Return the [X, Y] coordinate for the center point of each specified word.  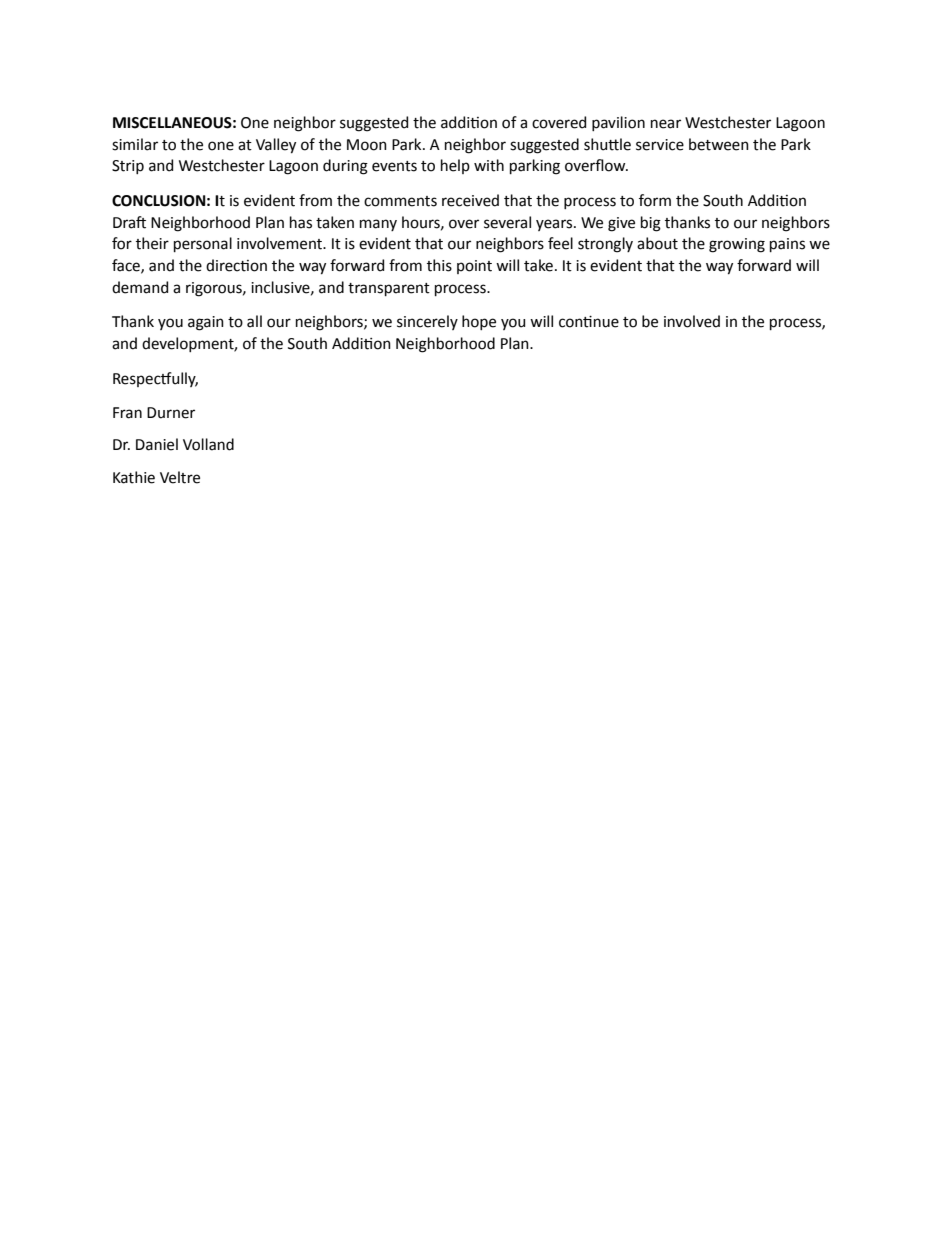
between [719, 144]
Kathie [134, 477]
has [301, 222]
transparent [389, 289]
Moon [367, 145]
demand [140, 287]
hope [479, 322]
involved [692, 321]
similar [135, 144]
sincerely [427, 322]
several [507, 222]
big [651, 224]
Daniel [157, 444]
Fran [127, 413]
